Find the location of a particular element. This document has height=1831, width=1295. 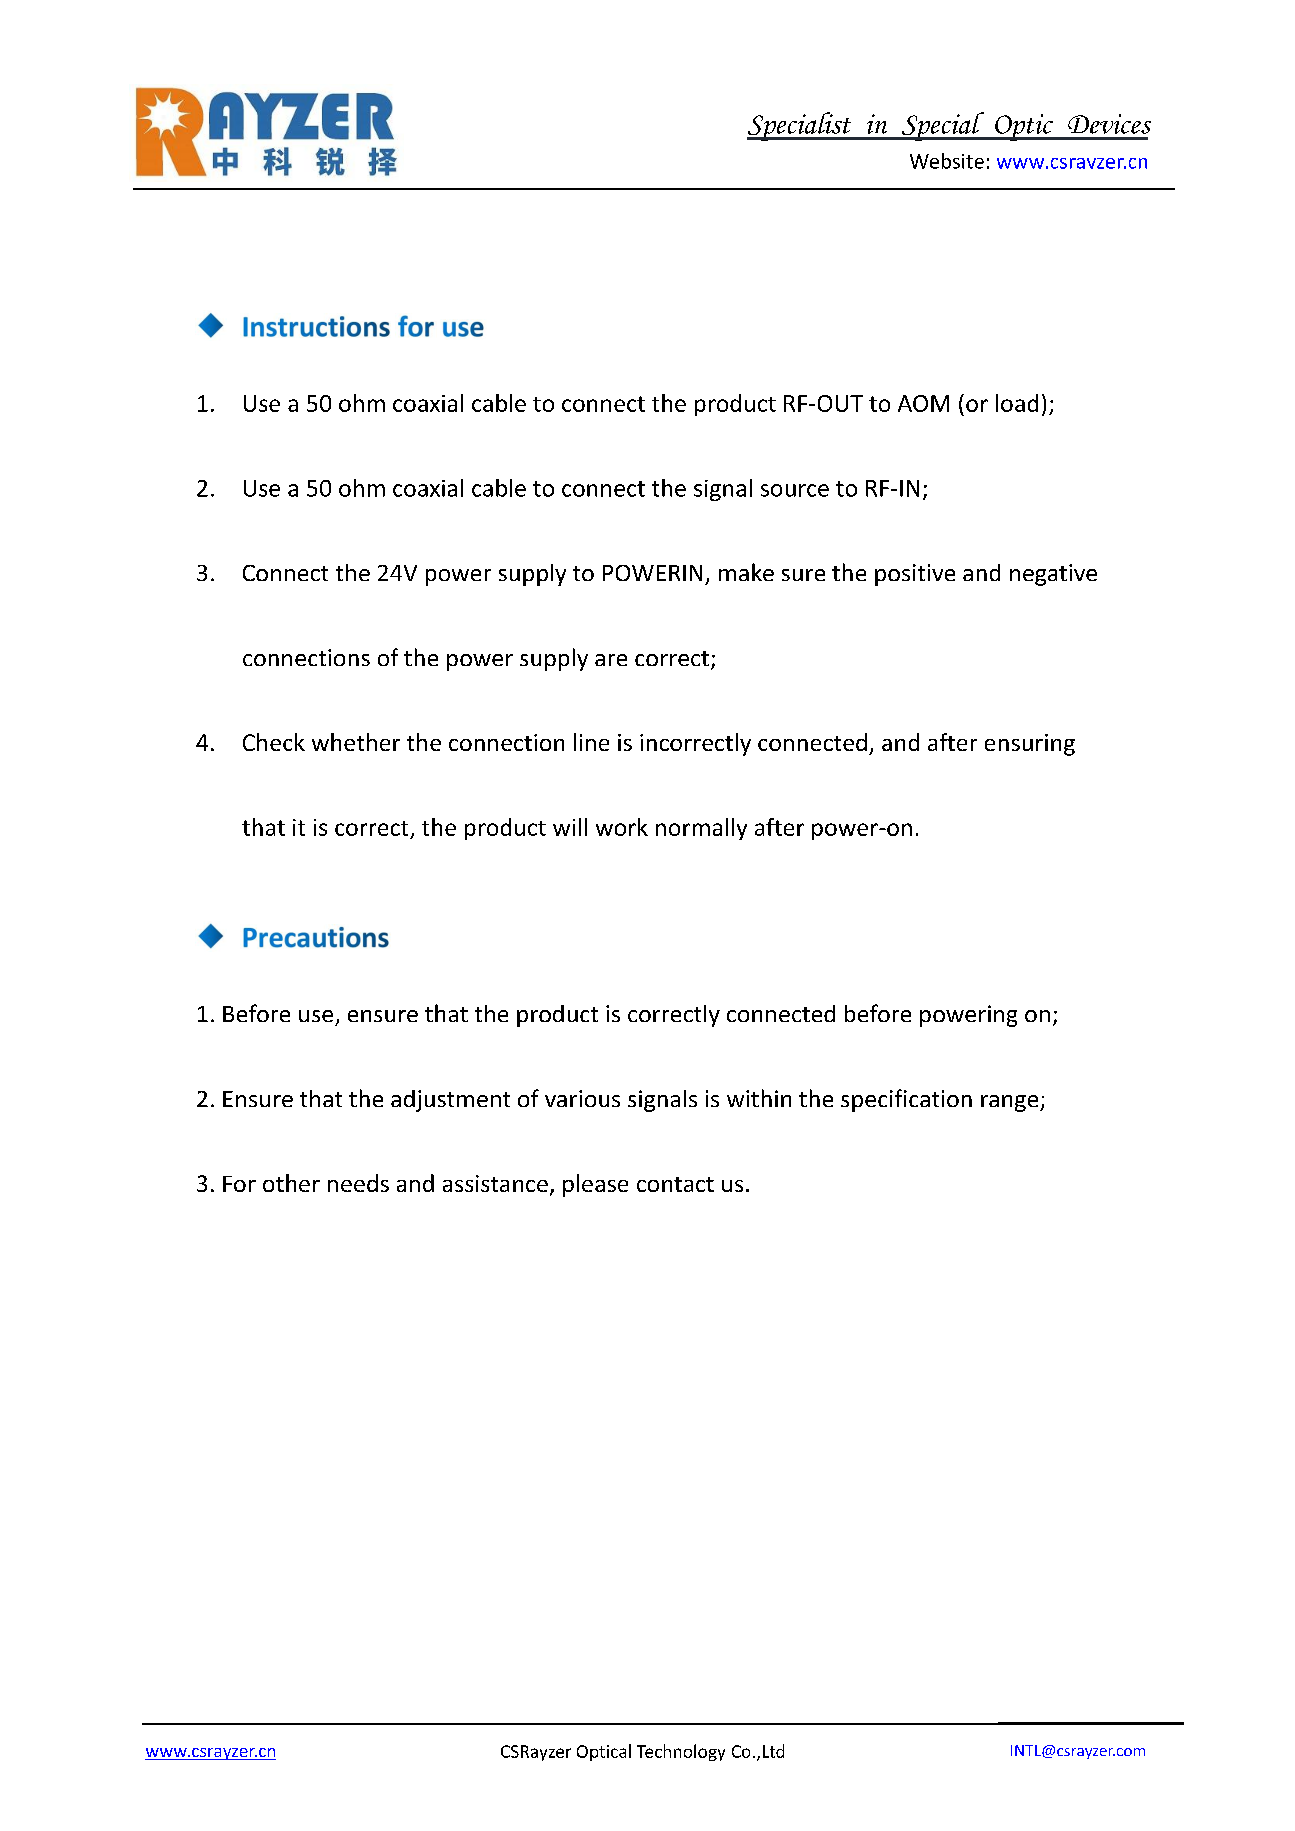

whether is located at coordinates (356, 742).
